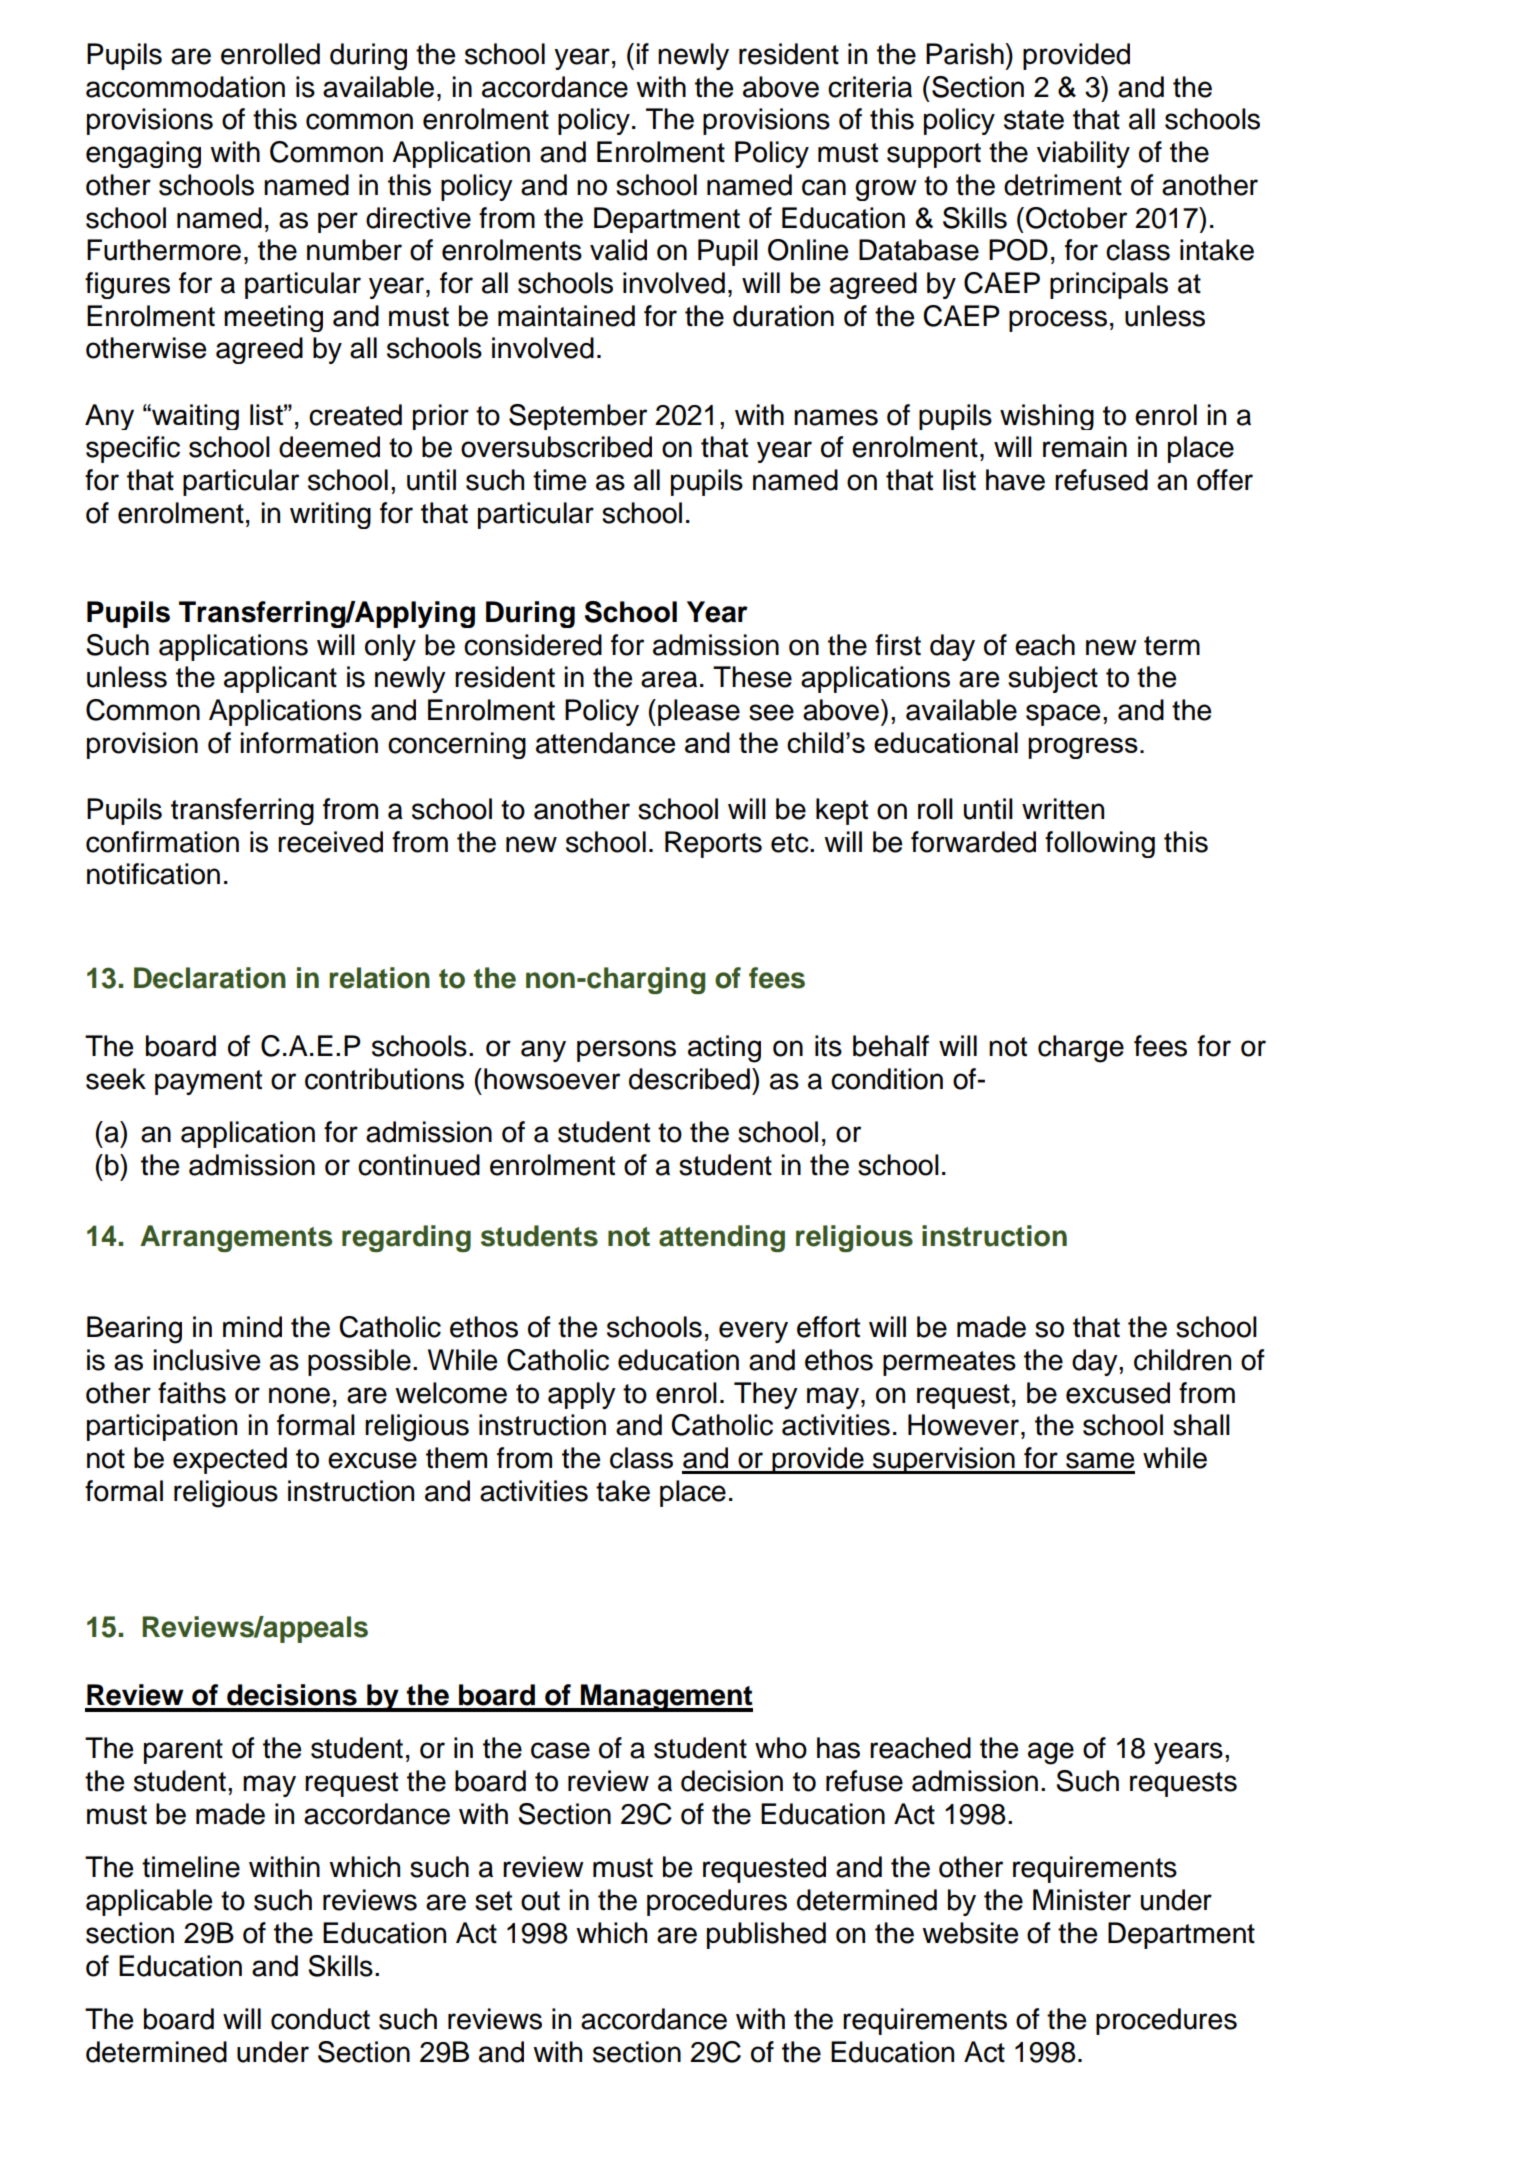 Image resolution: width=1540 pixels, height=2179 pixels. What do you see at coordinates (626, 1051) in the image?
I see `persons` at bounding box center [626, 1051].
